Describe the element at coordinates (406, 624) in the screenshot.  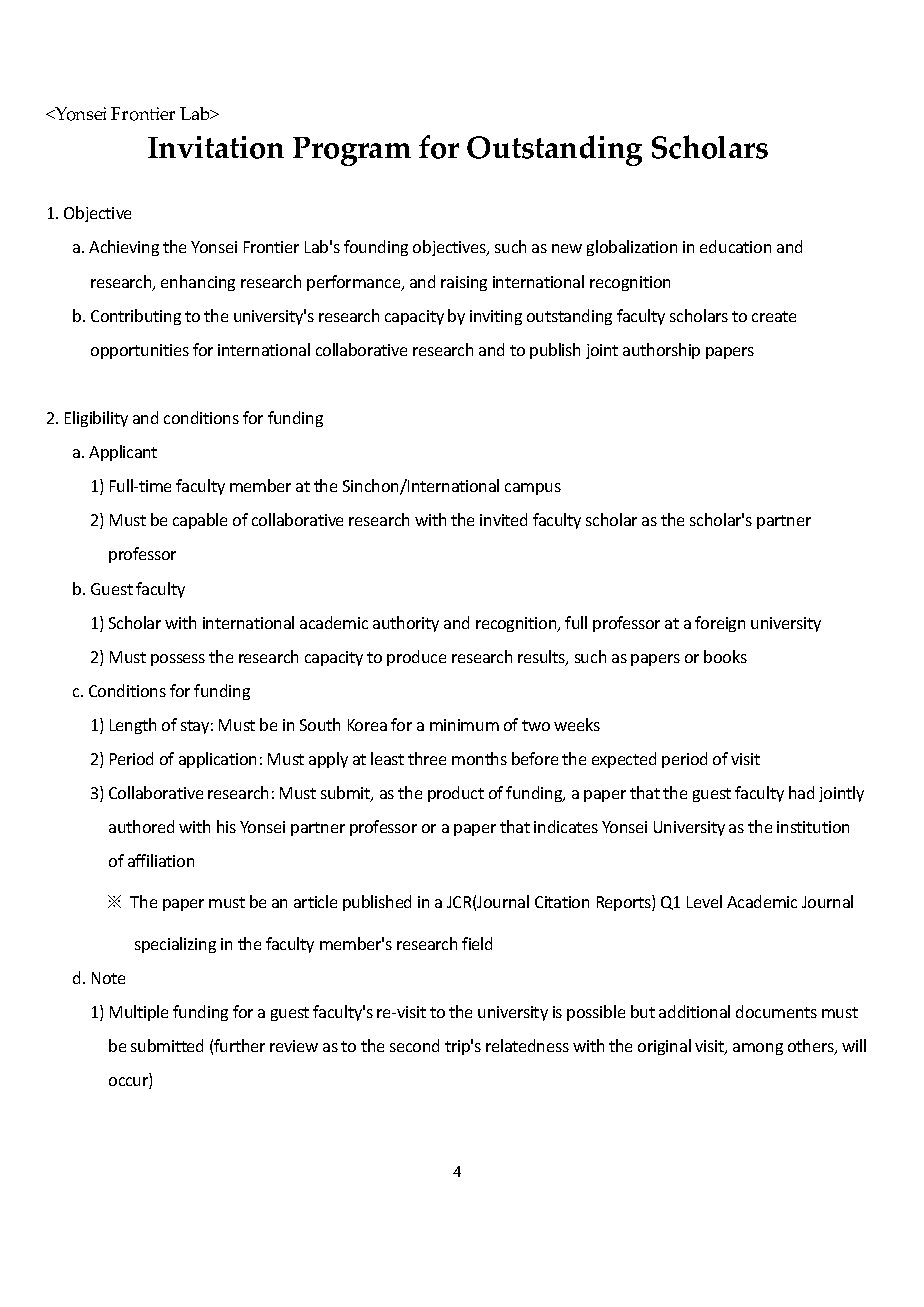
I see `authority` at that location.
